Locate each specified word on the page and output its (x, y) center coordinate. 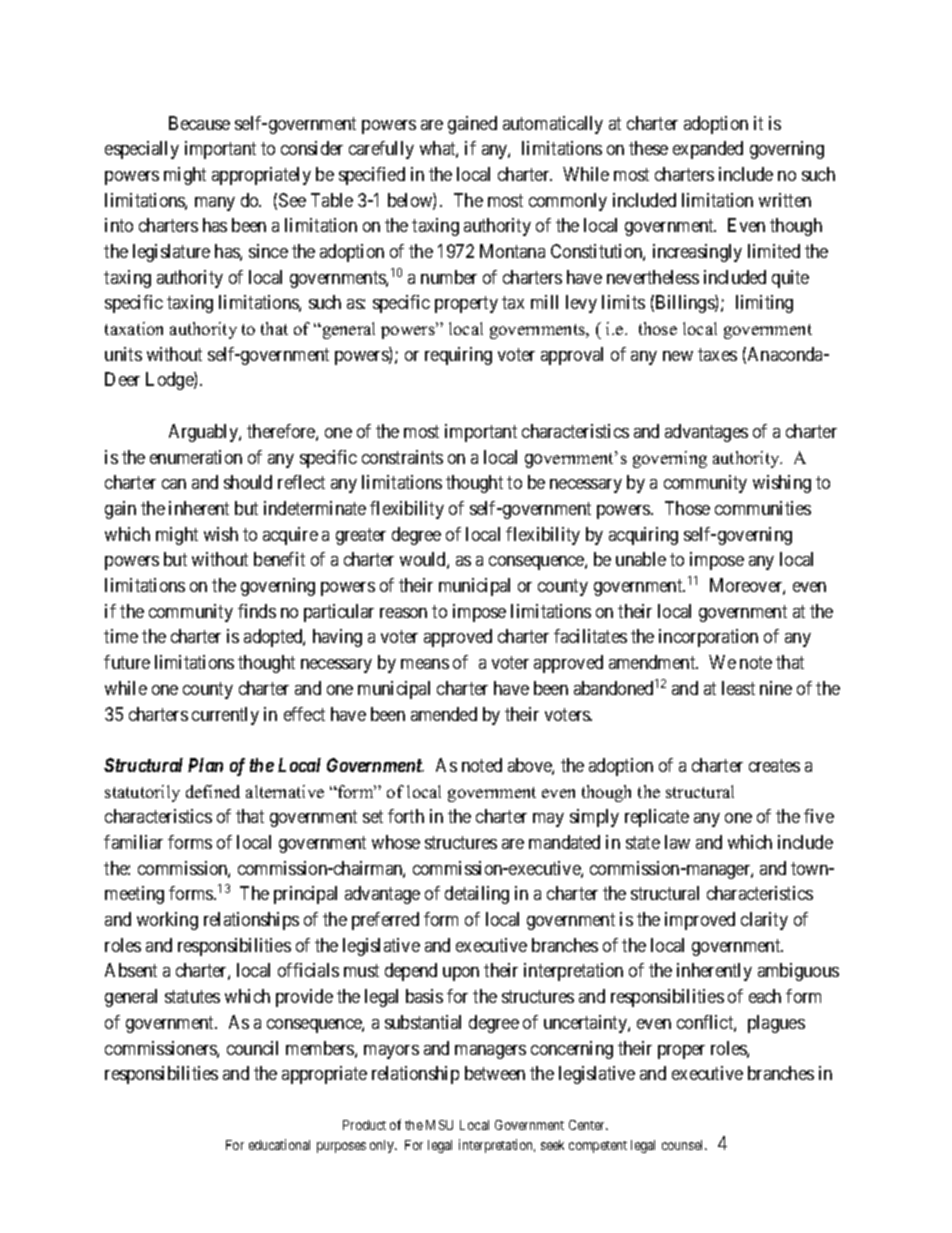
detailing (477, 895)
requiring (458, 356)
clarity (764, 921)
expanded (708, 150)
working (167, 921)
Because (199, 123)
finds (257, 611)
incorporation (708, 638)
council (252, 1048)
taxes (717, 354)
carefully (381, 150)
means (425, 664)
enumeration (196, 457)
